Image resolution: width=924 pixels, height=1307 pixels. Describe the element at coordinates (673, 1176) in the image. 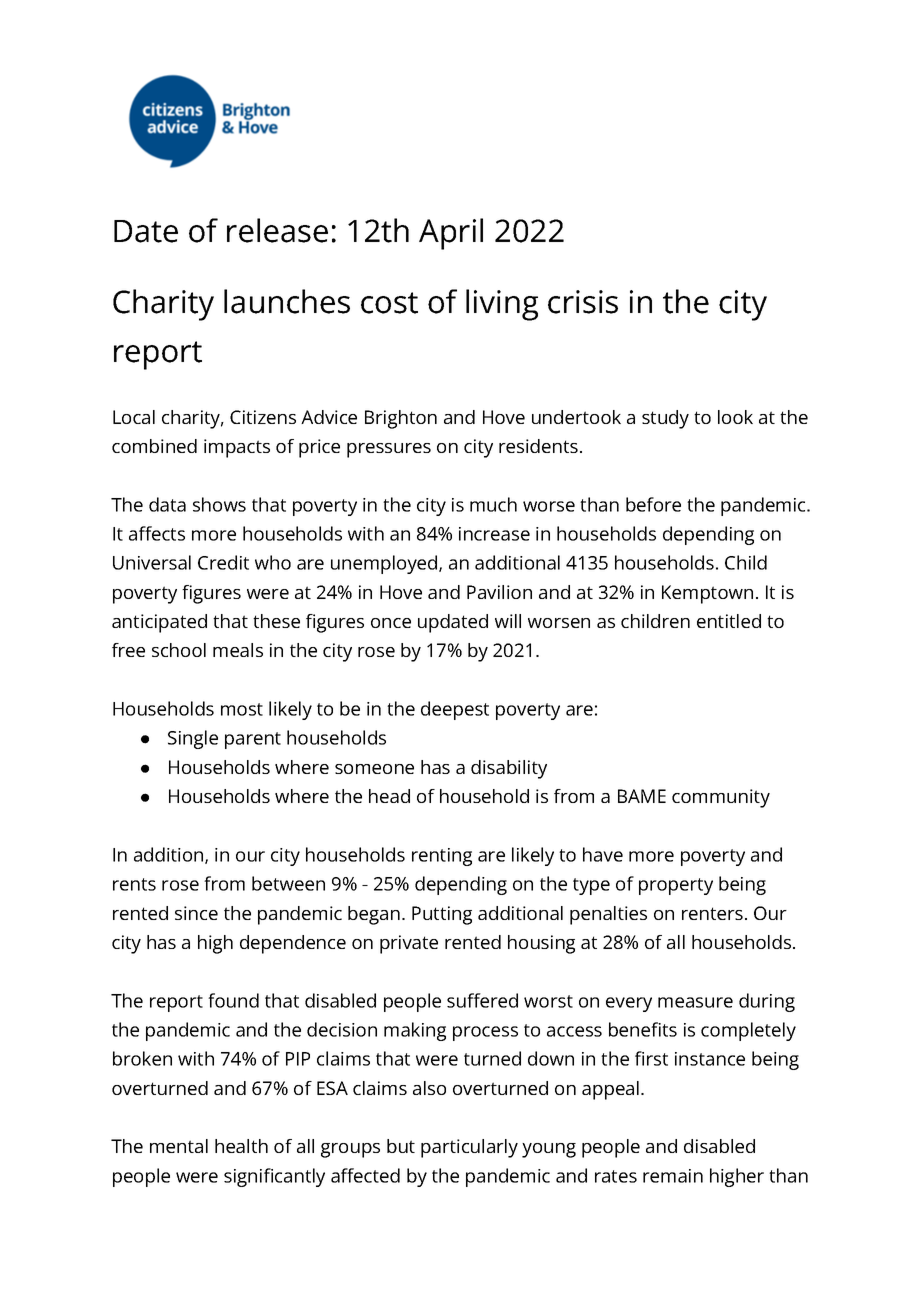

I see `remain` at that location.
